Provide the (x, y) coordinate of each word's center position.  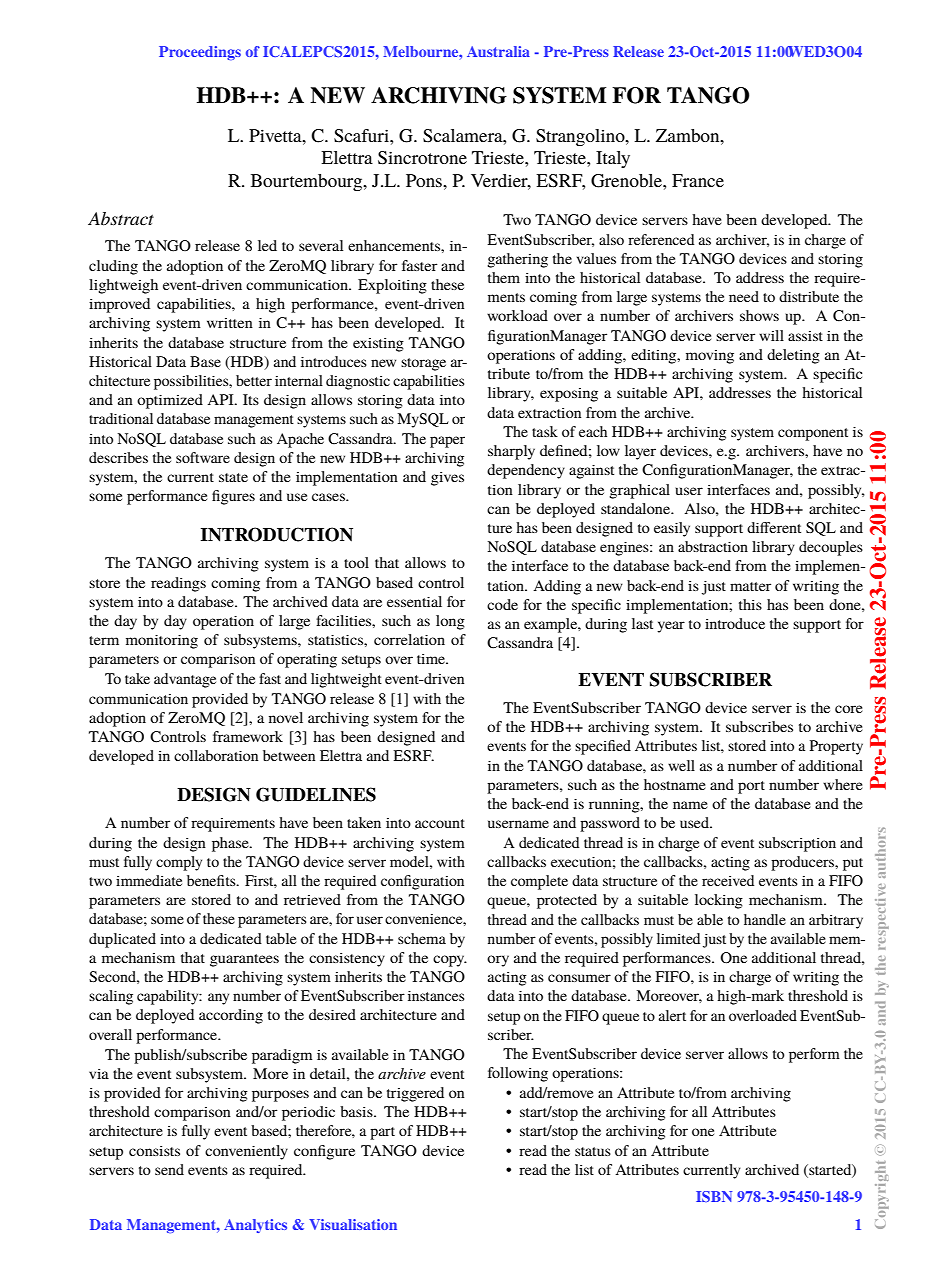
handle (765, 919)
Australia (498, 51)
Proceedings (200, 53)
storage (423, 364)
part (382, 1133)
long (450, 622)
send (169, 1169)
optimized (170, 401)
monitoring (162, 642)
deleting (793, 356)
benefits (212, 880)
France (698, 180)
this (750, 604)
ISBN (714, 1196)
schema (422, 938)
